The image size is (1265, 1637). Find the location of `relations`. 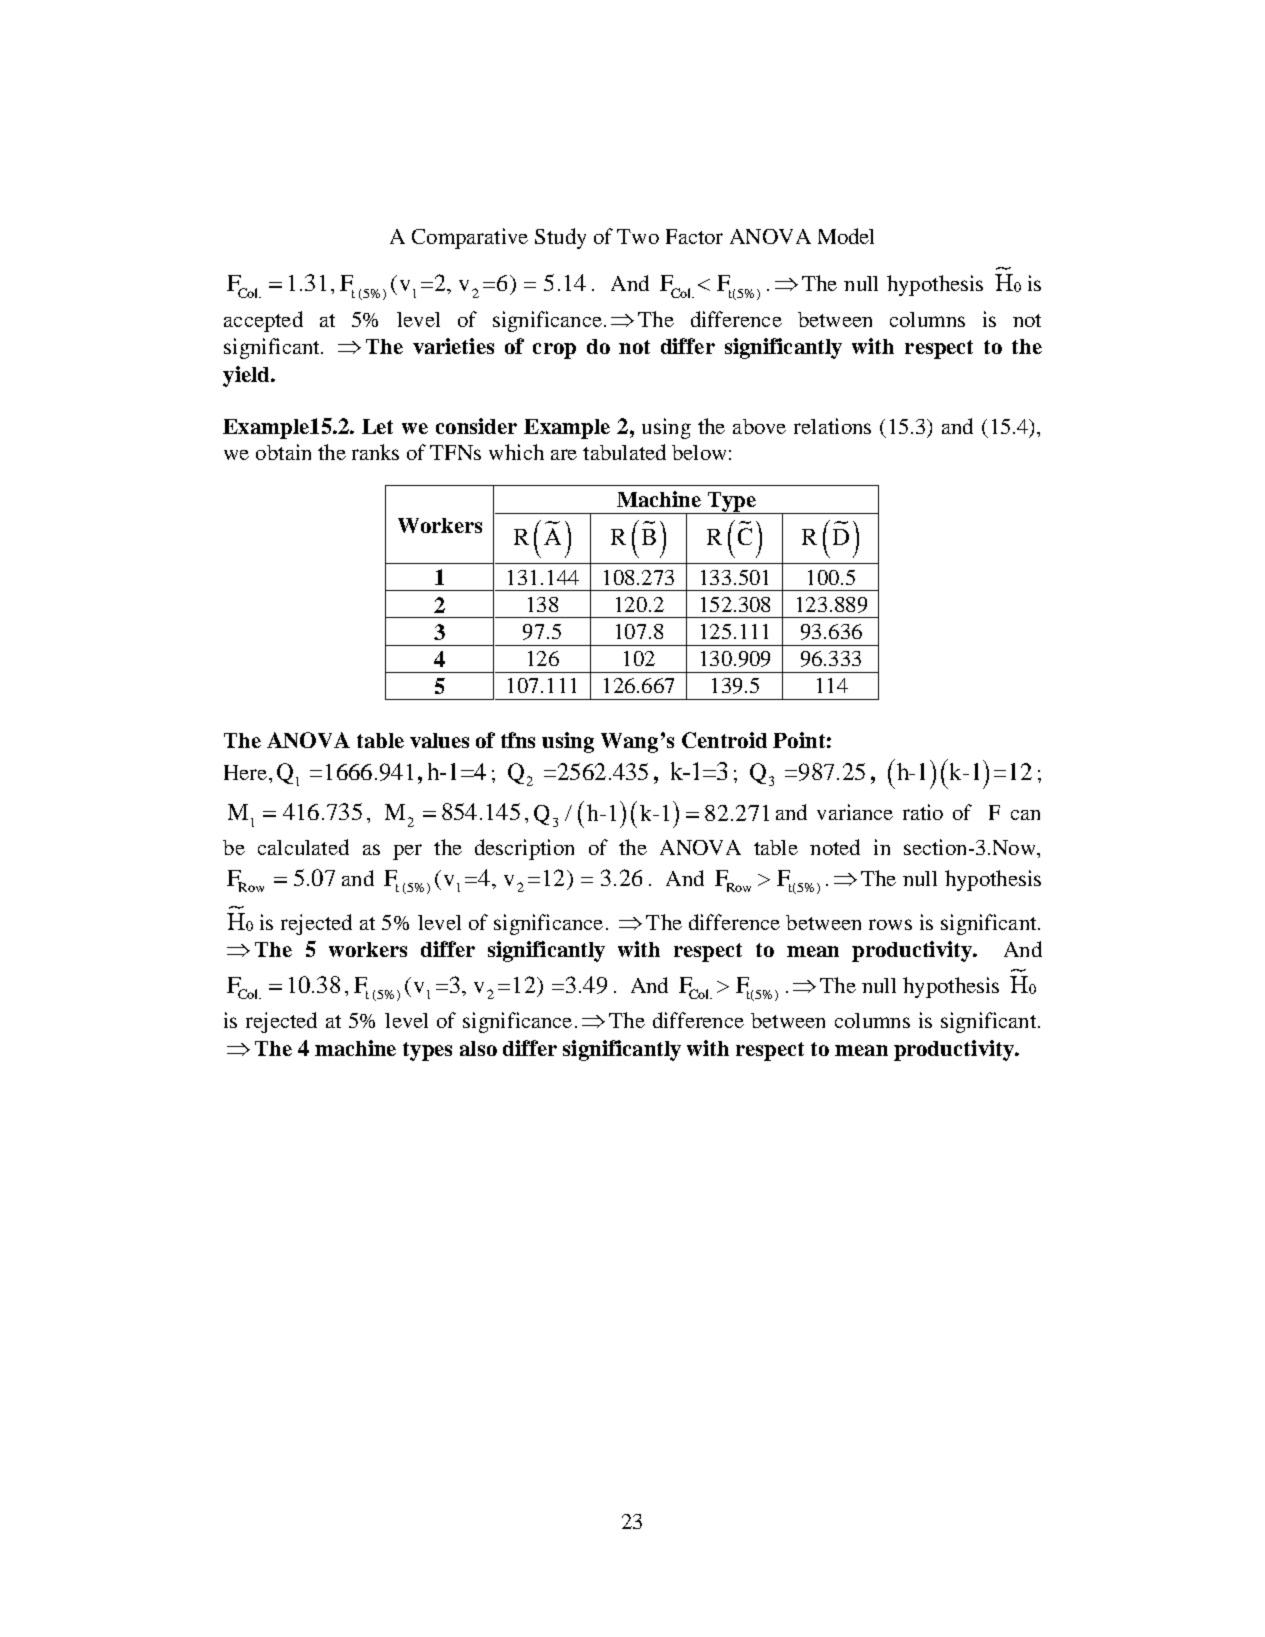

relations is located at coordinates (832, 426).
